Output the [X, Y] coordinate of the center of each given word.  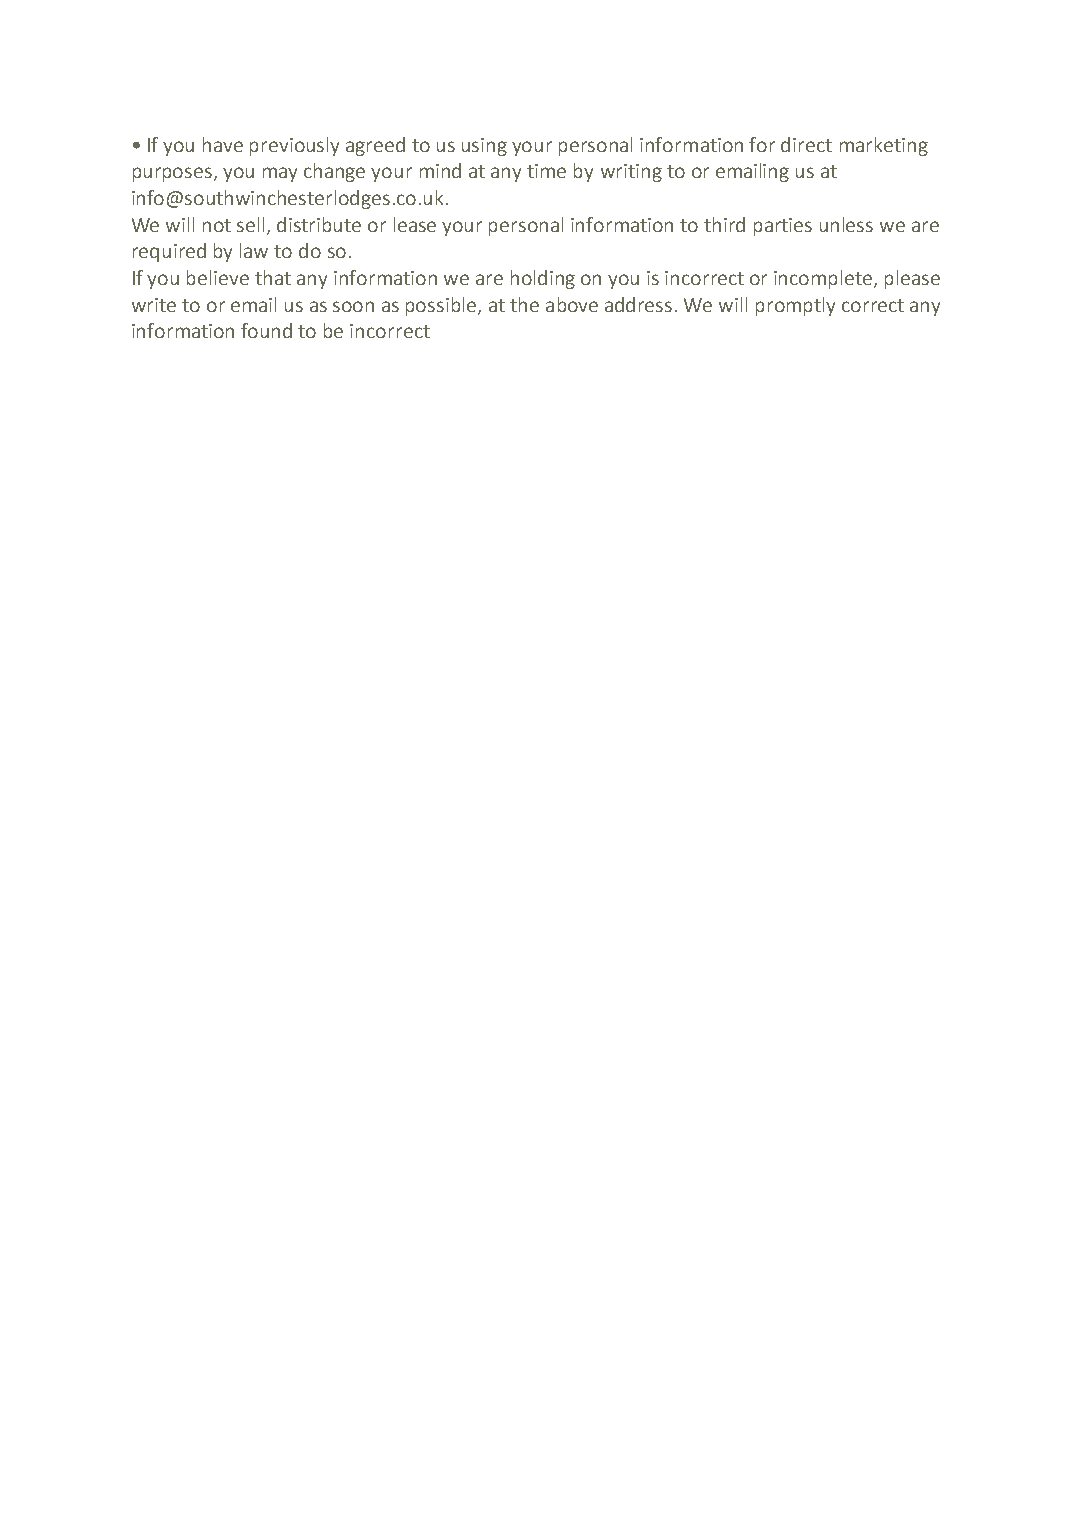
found [266, 330]
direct [806, 144]
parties [783, 227]
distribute [319, 224]
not [217, 225]
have [223, 144]
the [524, 304]
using [484, 147]
